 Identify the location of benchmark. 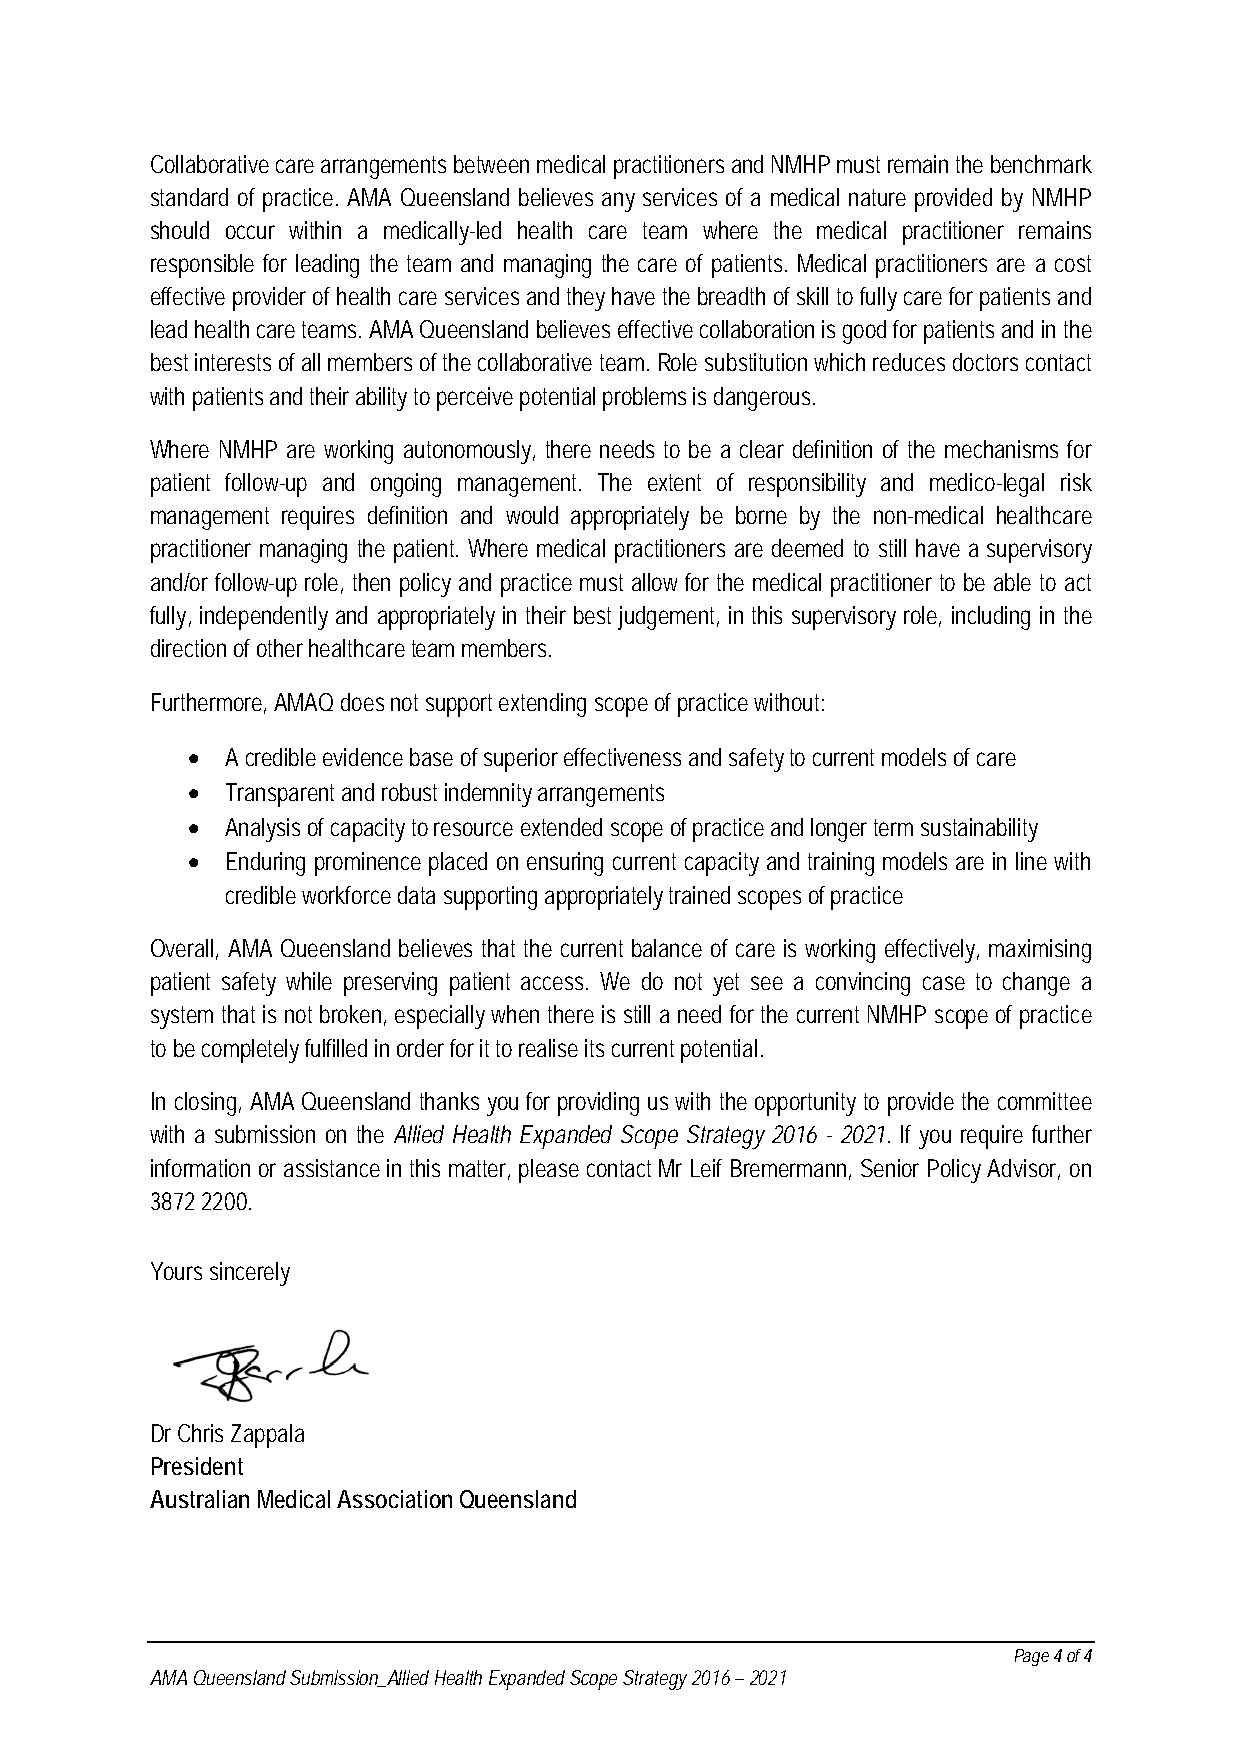
(1041, 164).
